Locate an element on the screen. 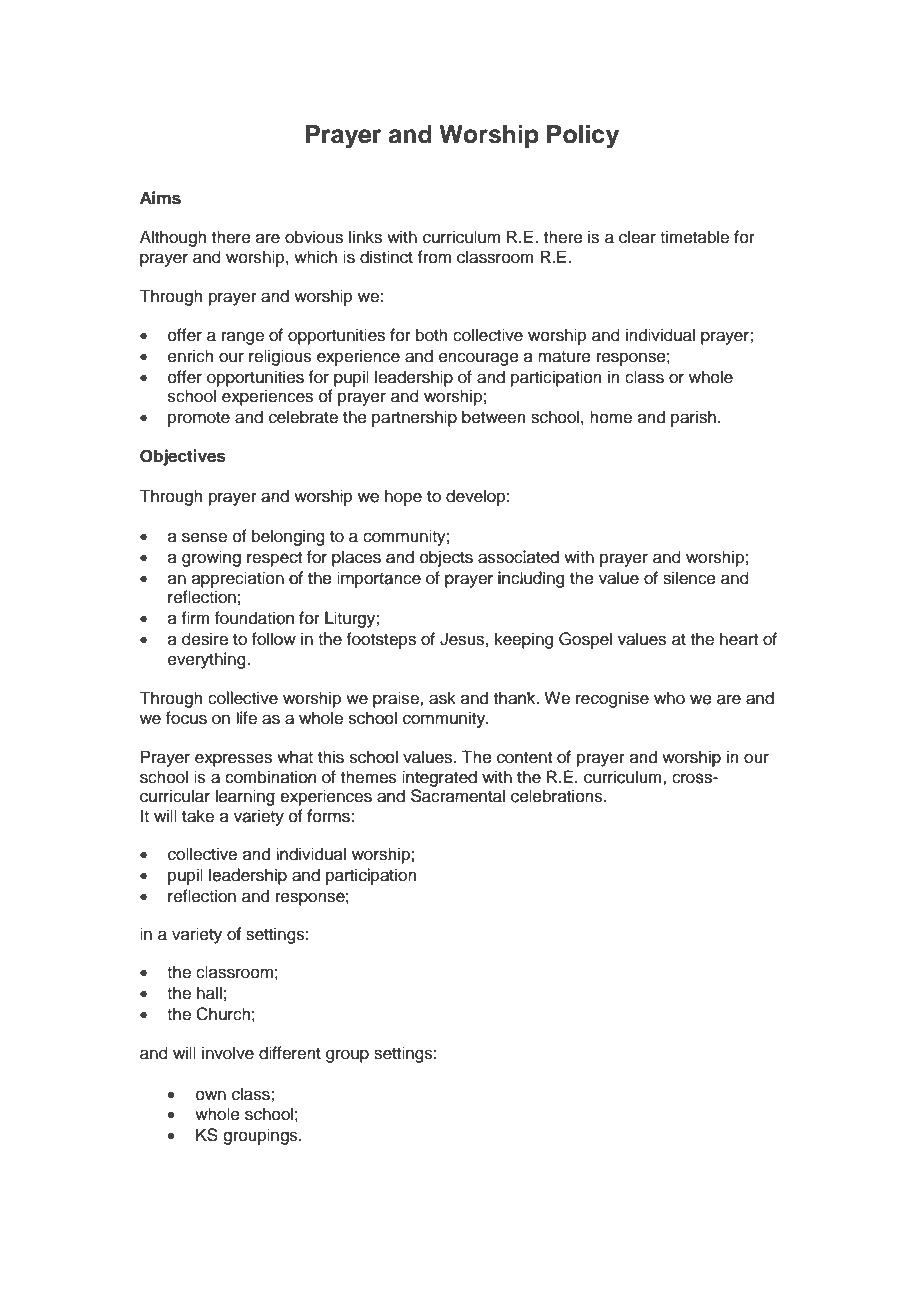 The width and height of the screenshot is (924, 1308). integrated is located at coordinates (439, 778).
